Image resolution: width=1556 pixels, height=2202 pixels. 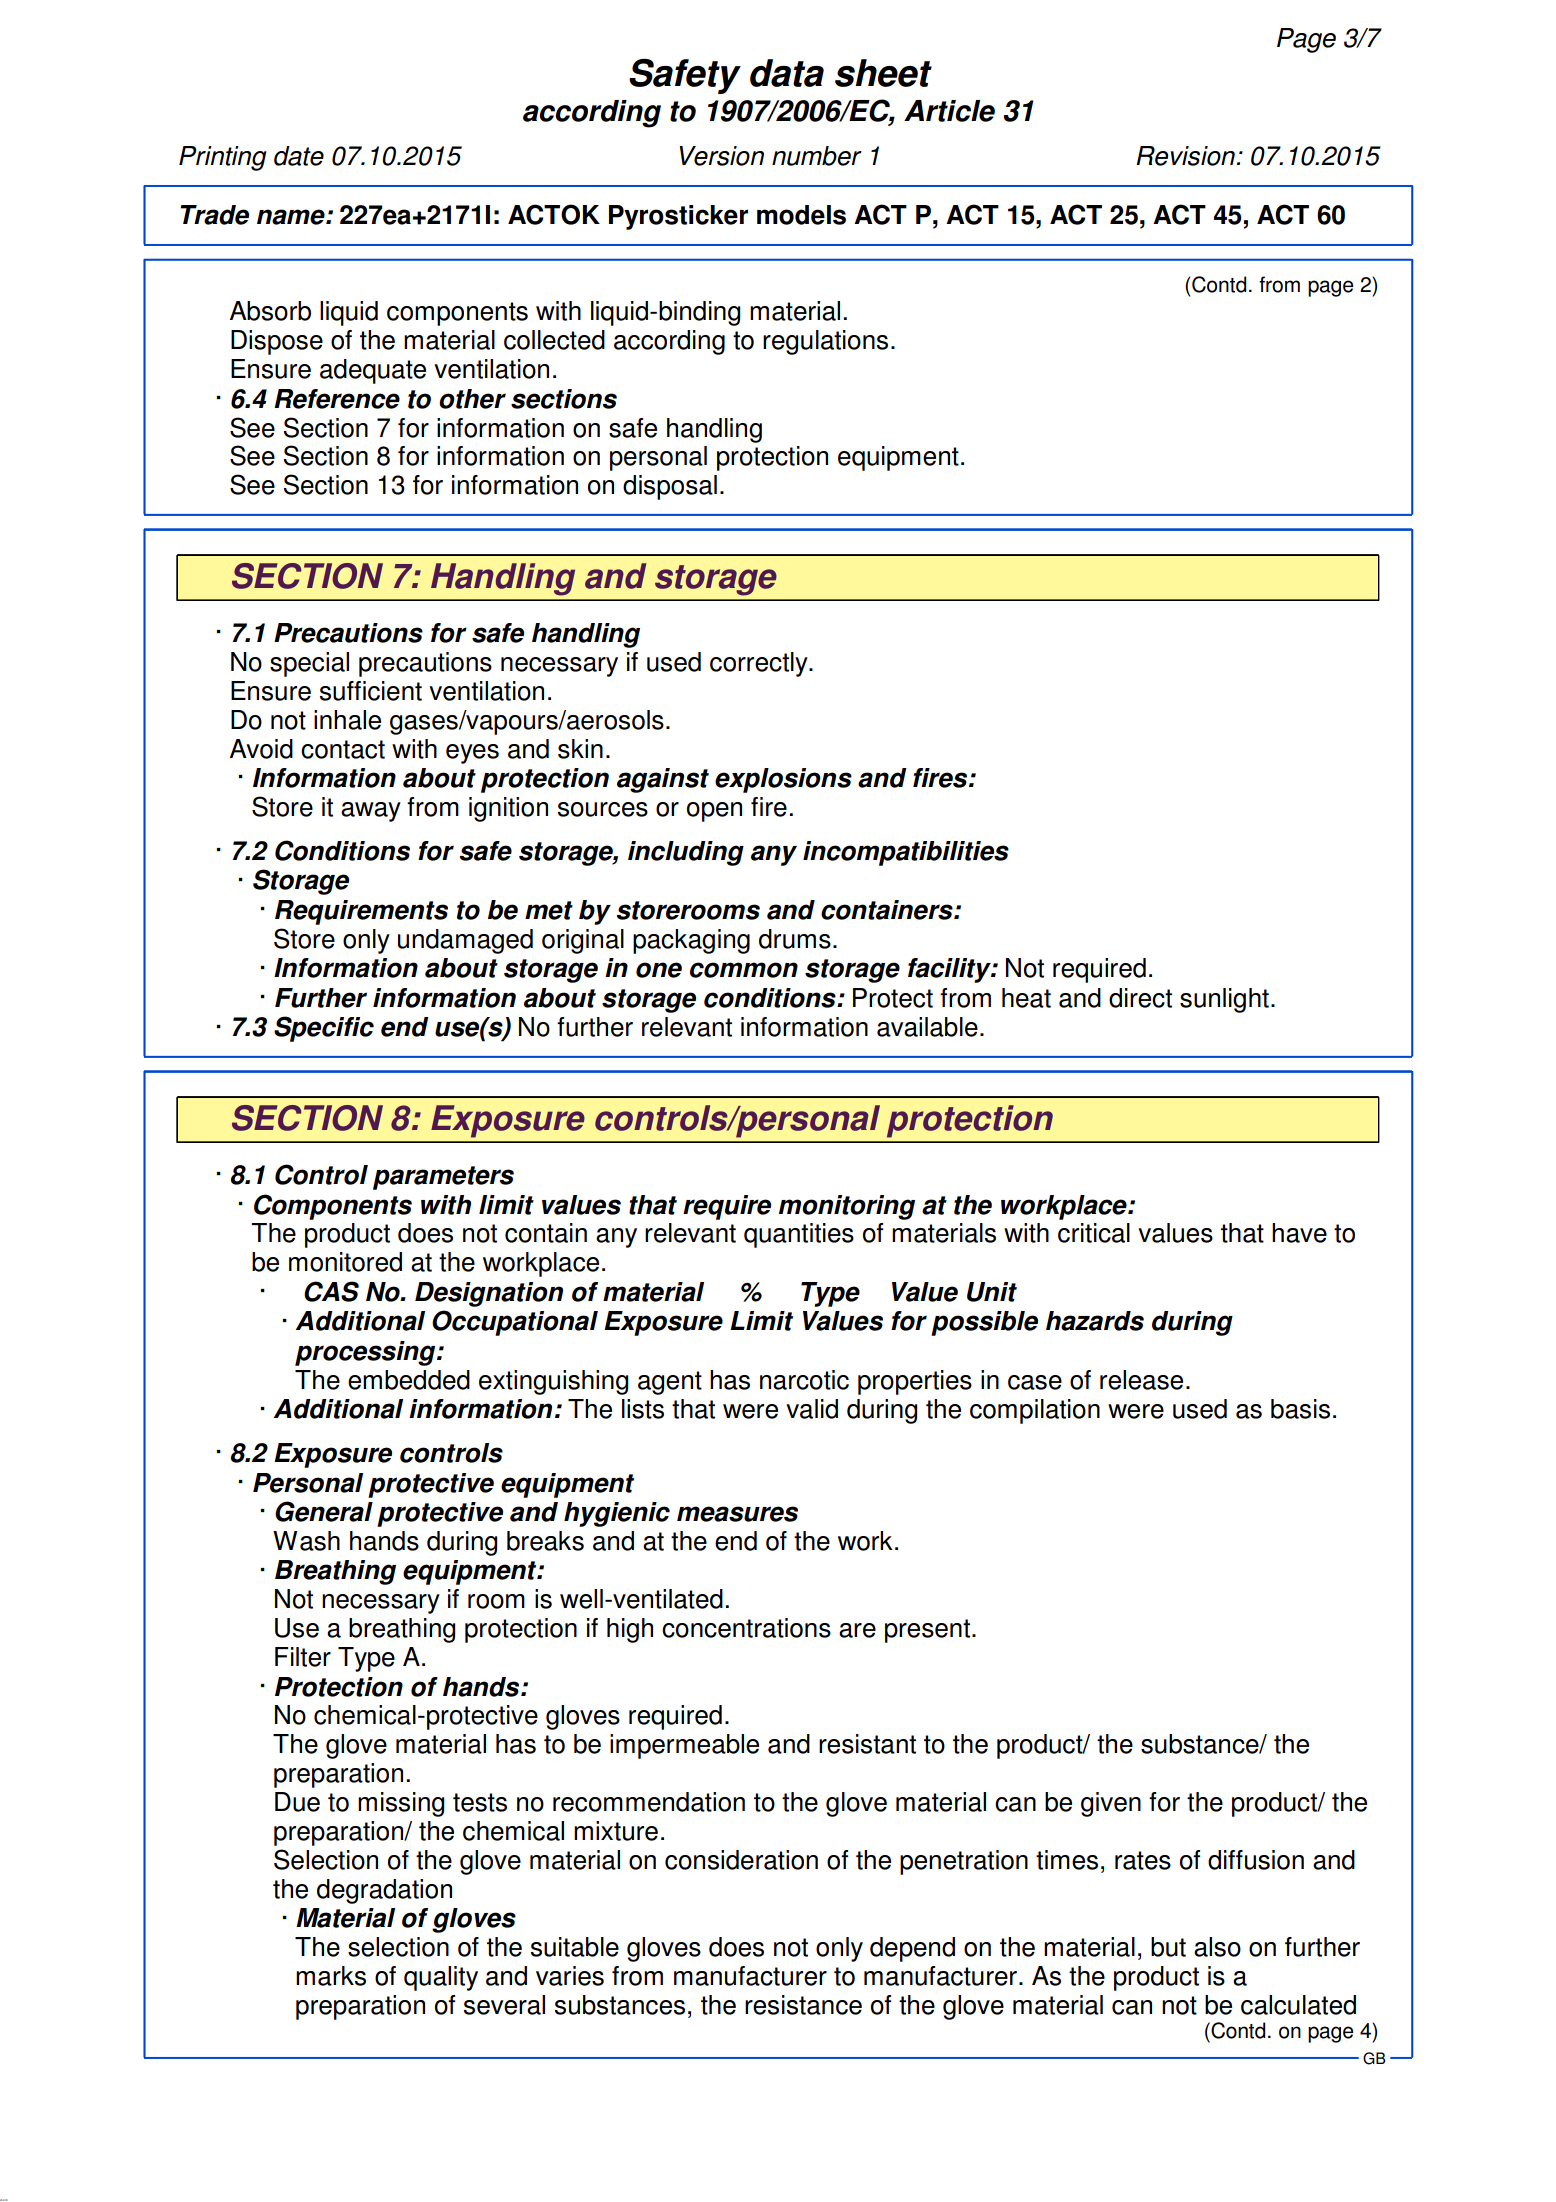 What do you see at coordinates (1185, 156) in the screenshot?
I see `Revision` at bounding box center [1185, 156].
